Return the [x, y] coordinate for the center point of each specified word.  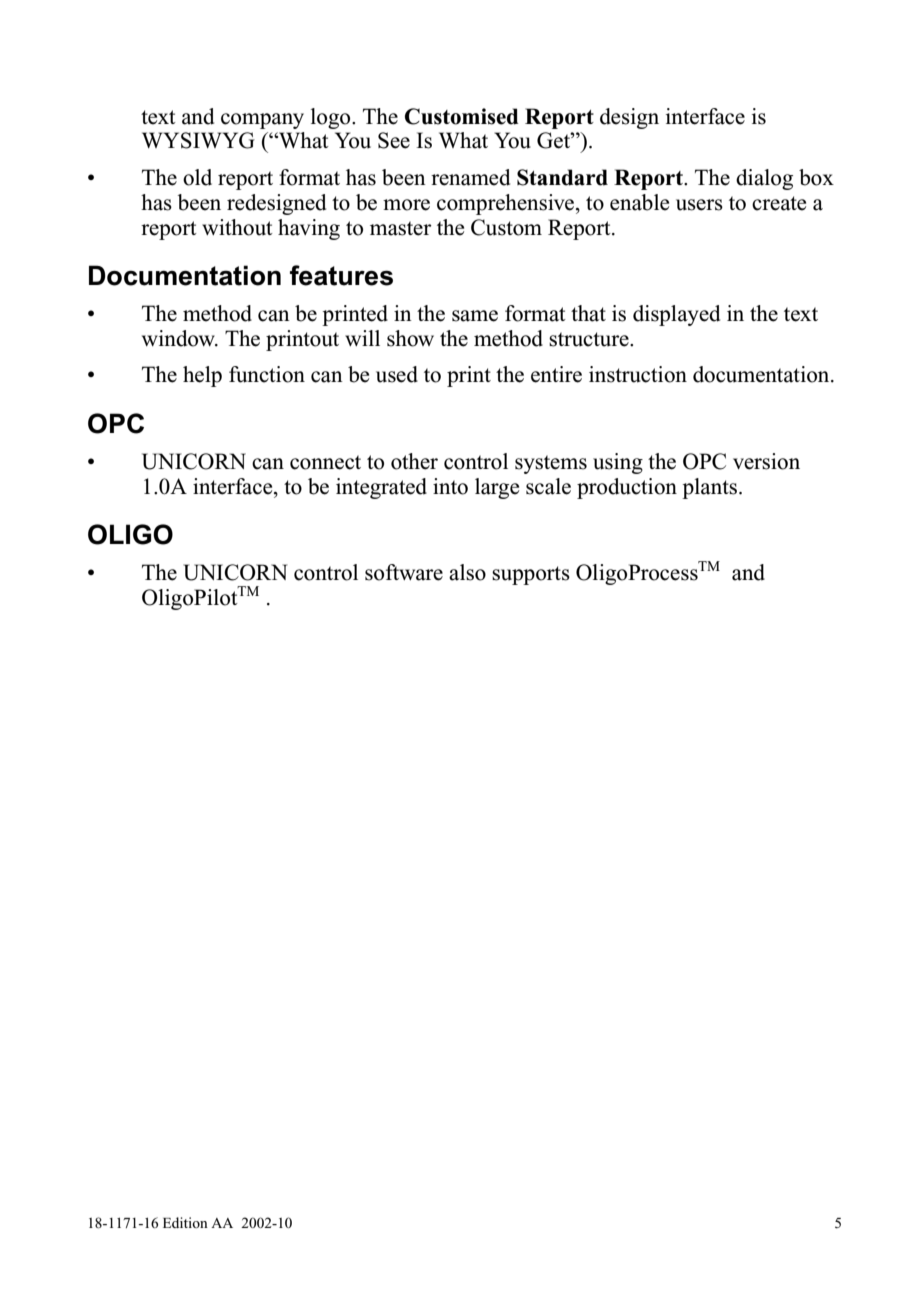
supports [531, 575]
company [262, 121]
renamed [470, 177]
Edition [185, 1222]
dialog [764, 179]
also [467, 572]
